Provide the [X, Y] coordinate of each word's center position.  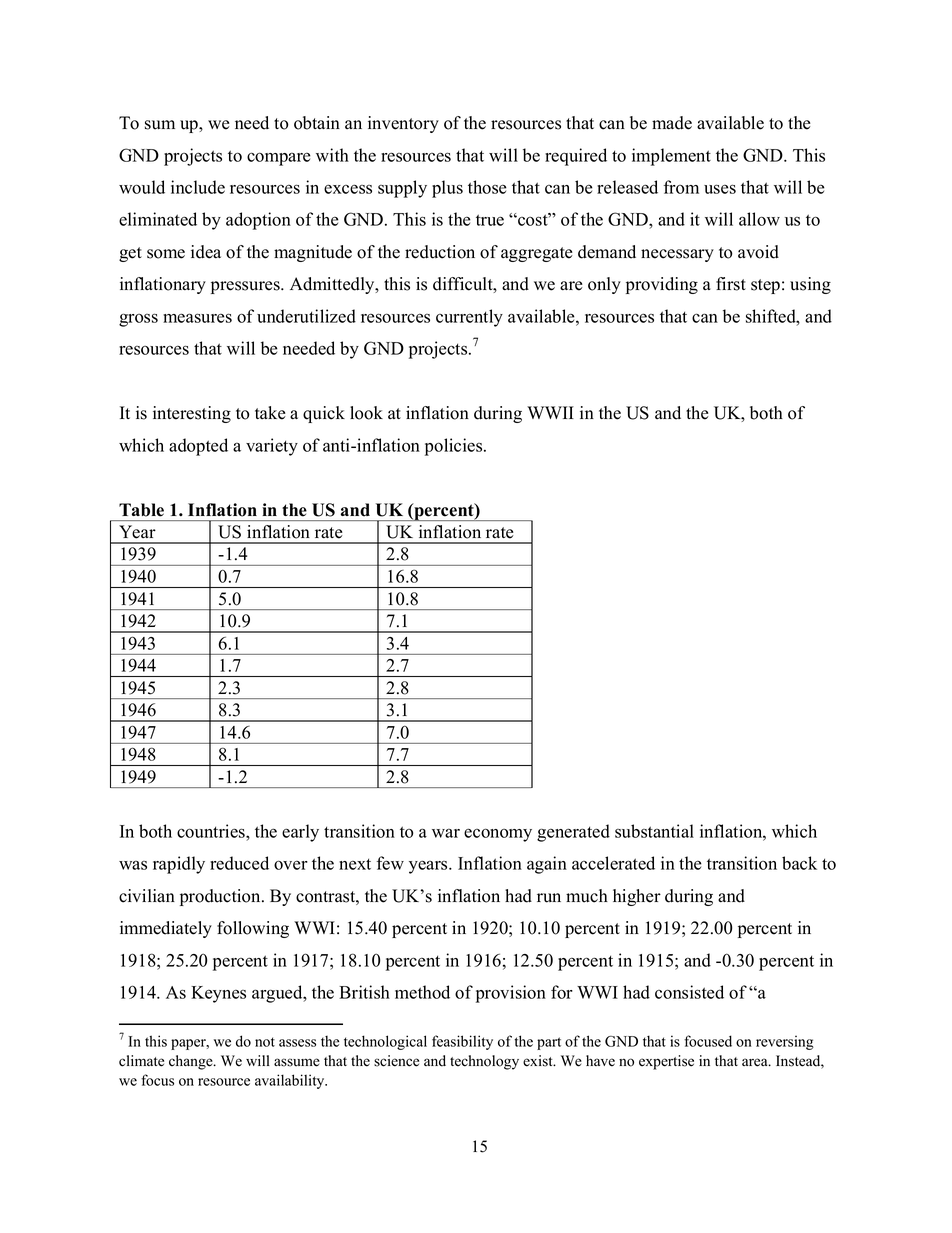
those [487, 187]
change [192, 1062]
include [198, 187]
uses [720, 189]
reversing [785, 1042]
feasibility [462, 1042]
